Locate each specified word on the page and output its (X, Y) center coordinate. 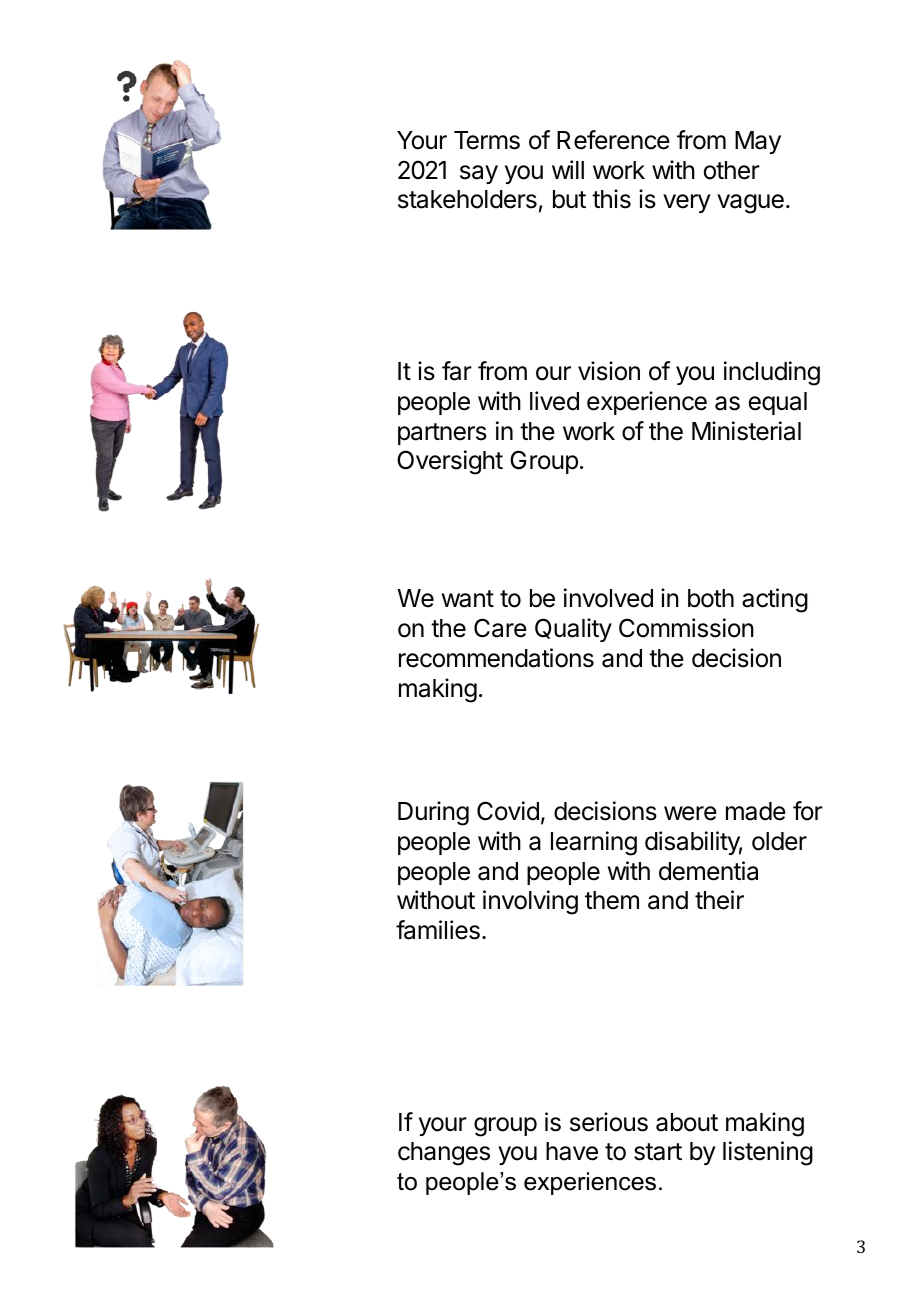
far (457, 371)
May (758, 142)
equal (777, 403)
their (719, 900)
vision (609, 371)
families (438, 930)
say (479, 174)
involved (608, 598)
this (611, 199)
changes (444, 1154)
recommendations (496, 658)
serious (609, 1122)
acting (775, 600)
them (612, 900)
